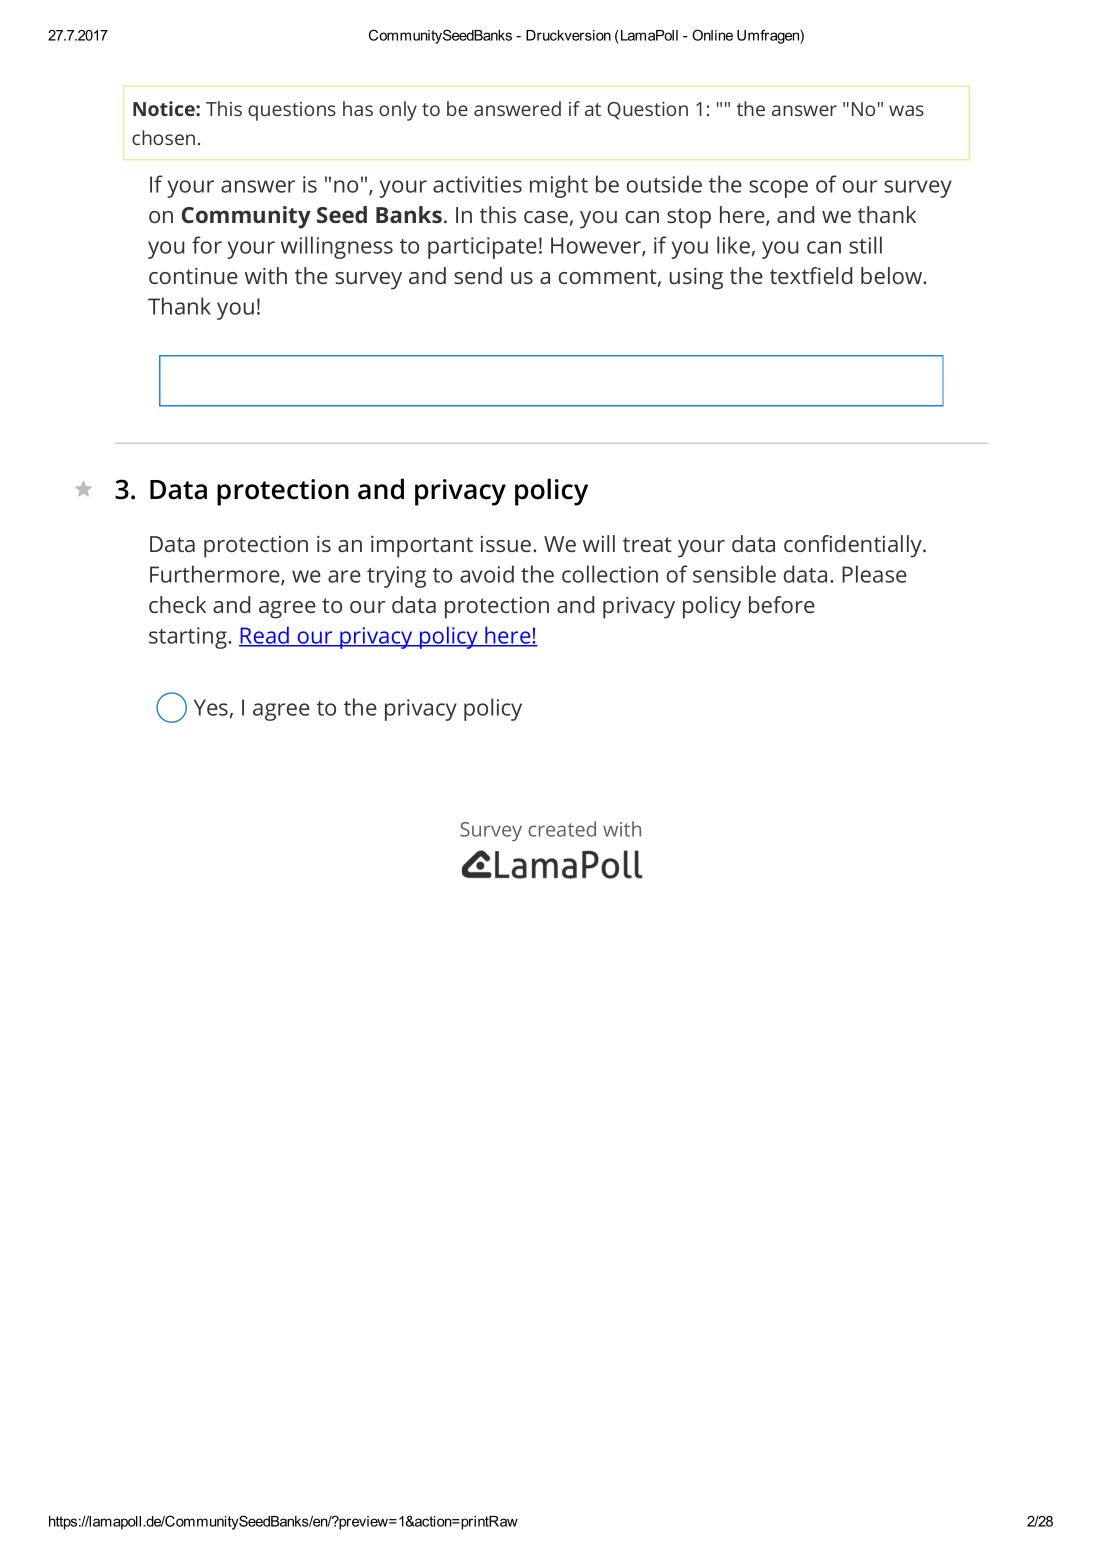 The image size is (1101, 1558). I want to click on Read, so click(265, 636).
